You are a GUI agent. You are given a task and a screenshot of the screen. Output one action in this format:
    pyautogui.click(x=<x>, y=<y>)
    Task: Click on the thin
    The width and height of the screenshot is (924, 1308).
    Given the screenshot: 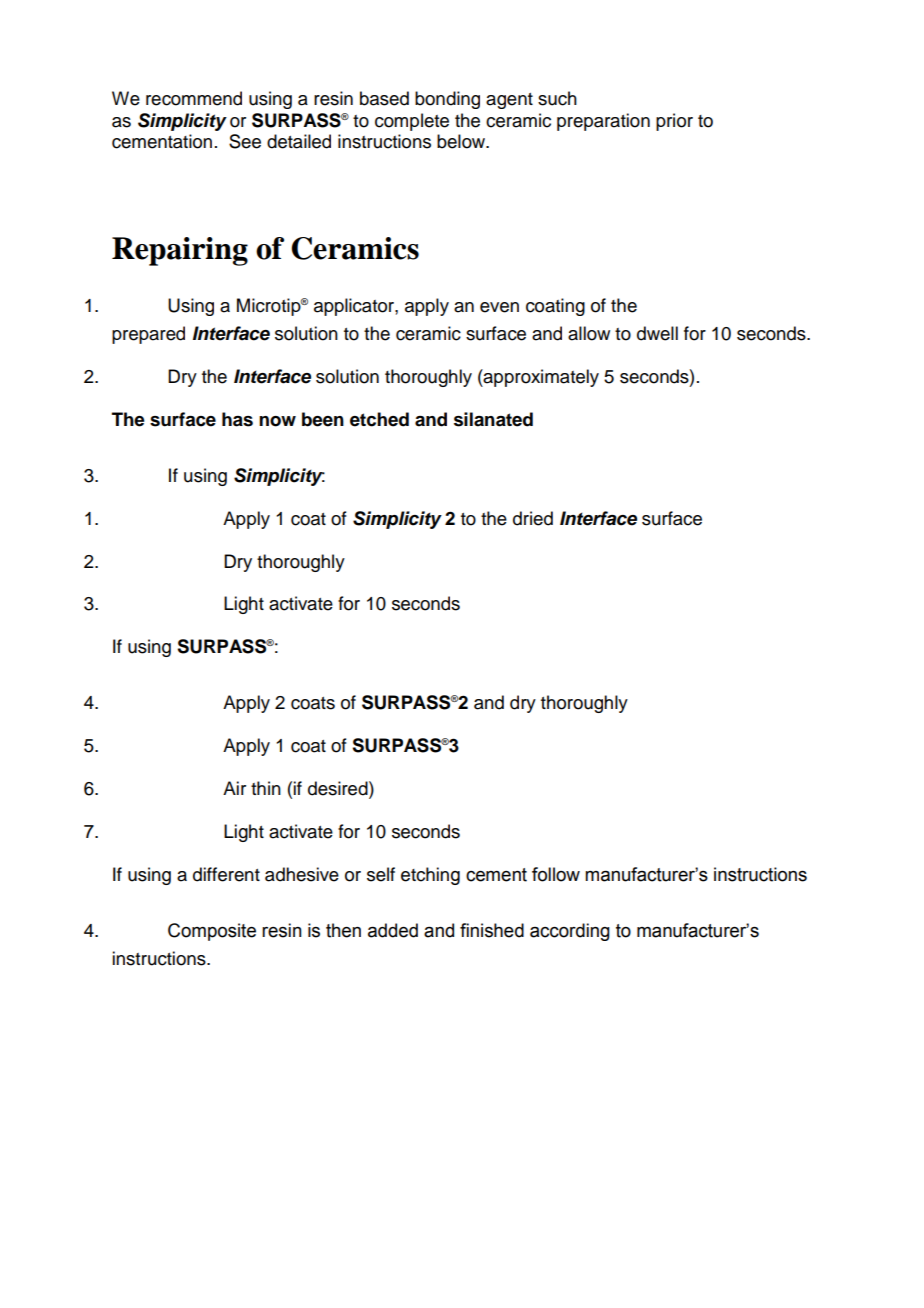 What is the action you would take?
    pyautogui.click(x=266, y=788)
